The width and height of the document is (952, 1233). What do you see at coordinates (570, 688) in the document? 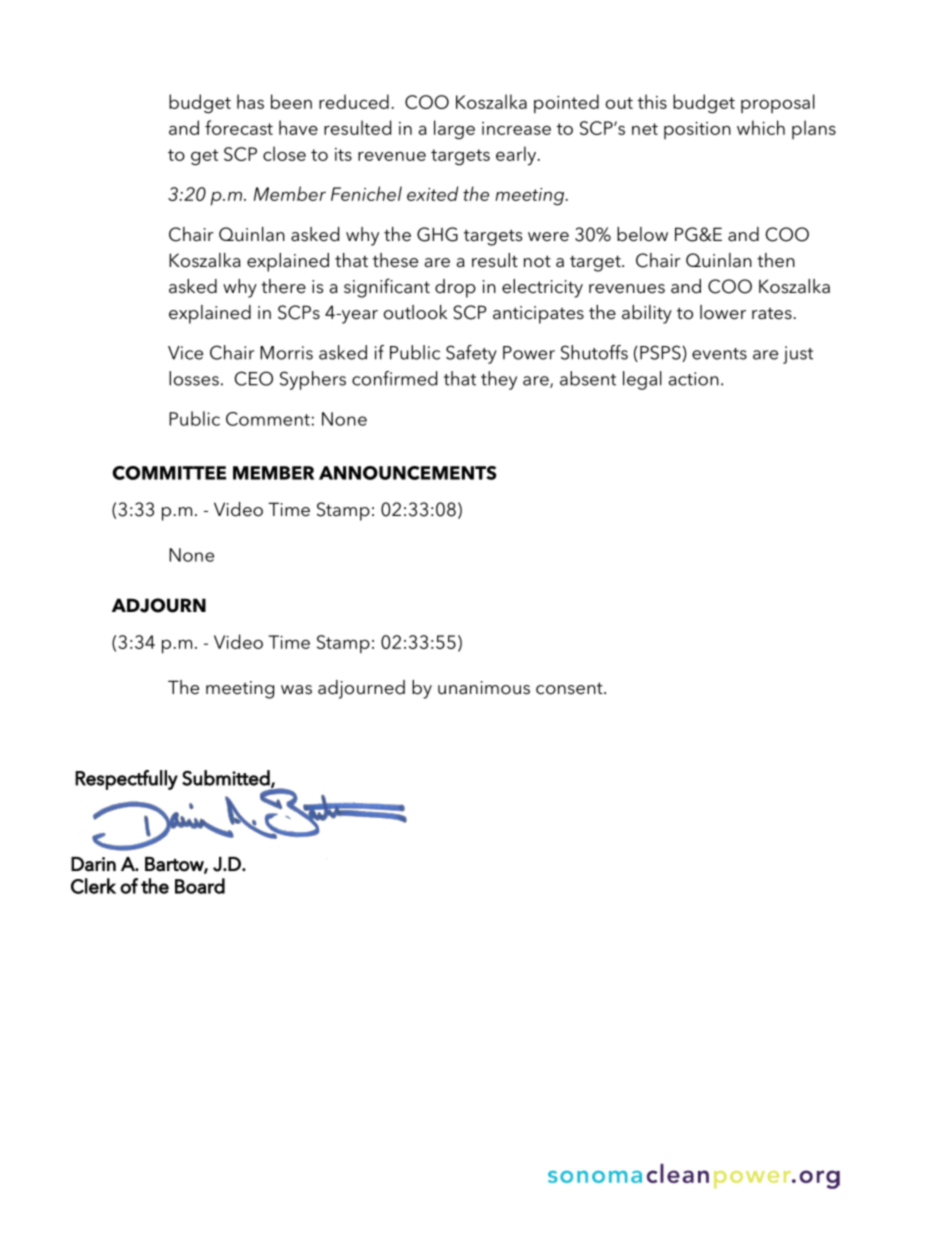
I see `consent` at bounding box center [570, 688].
